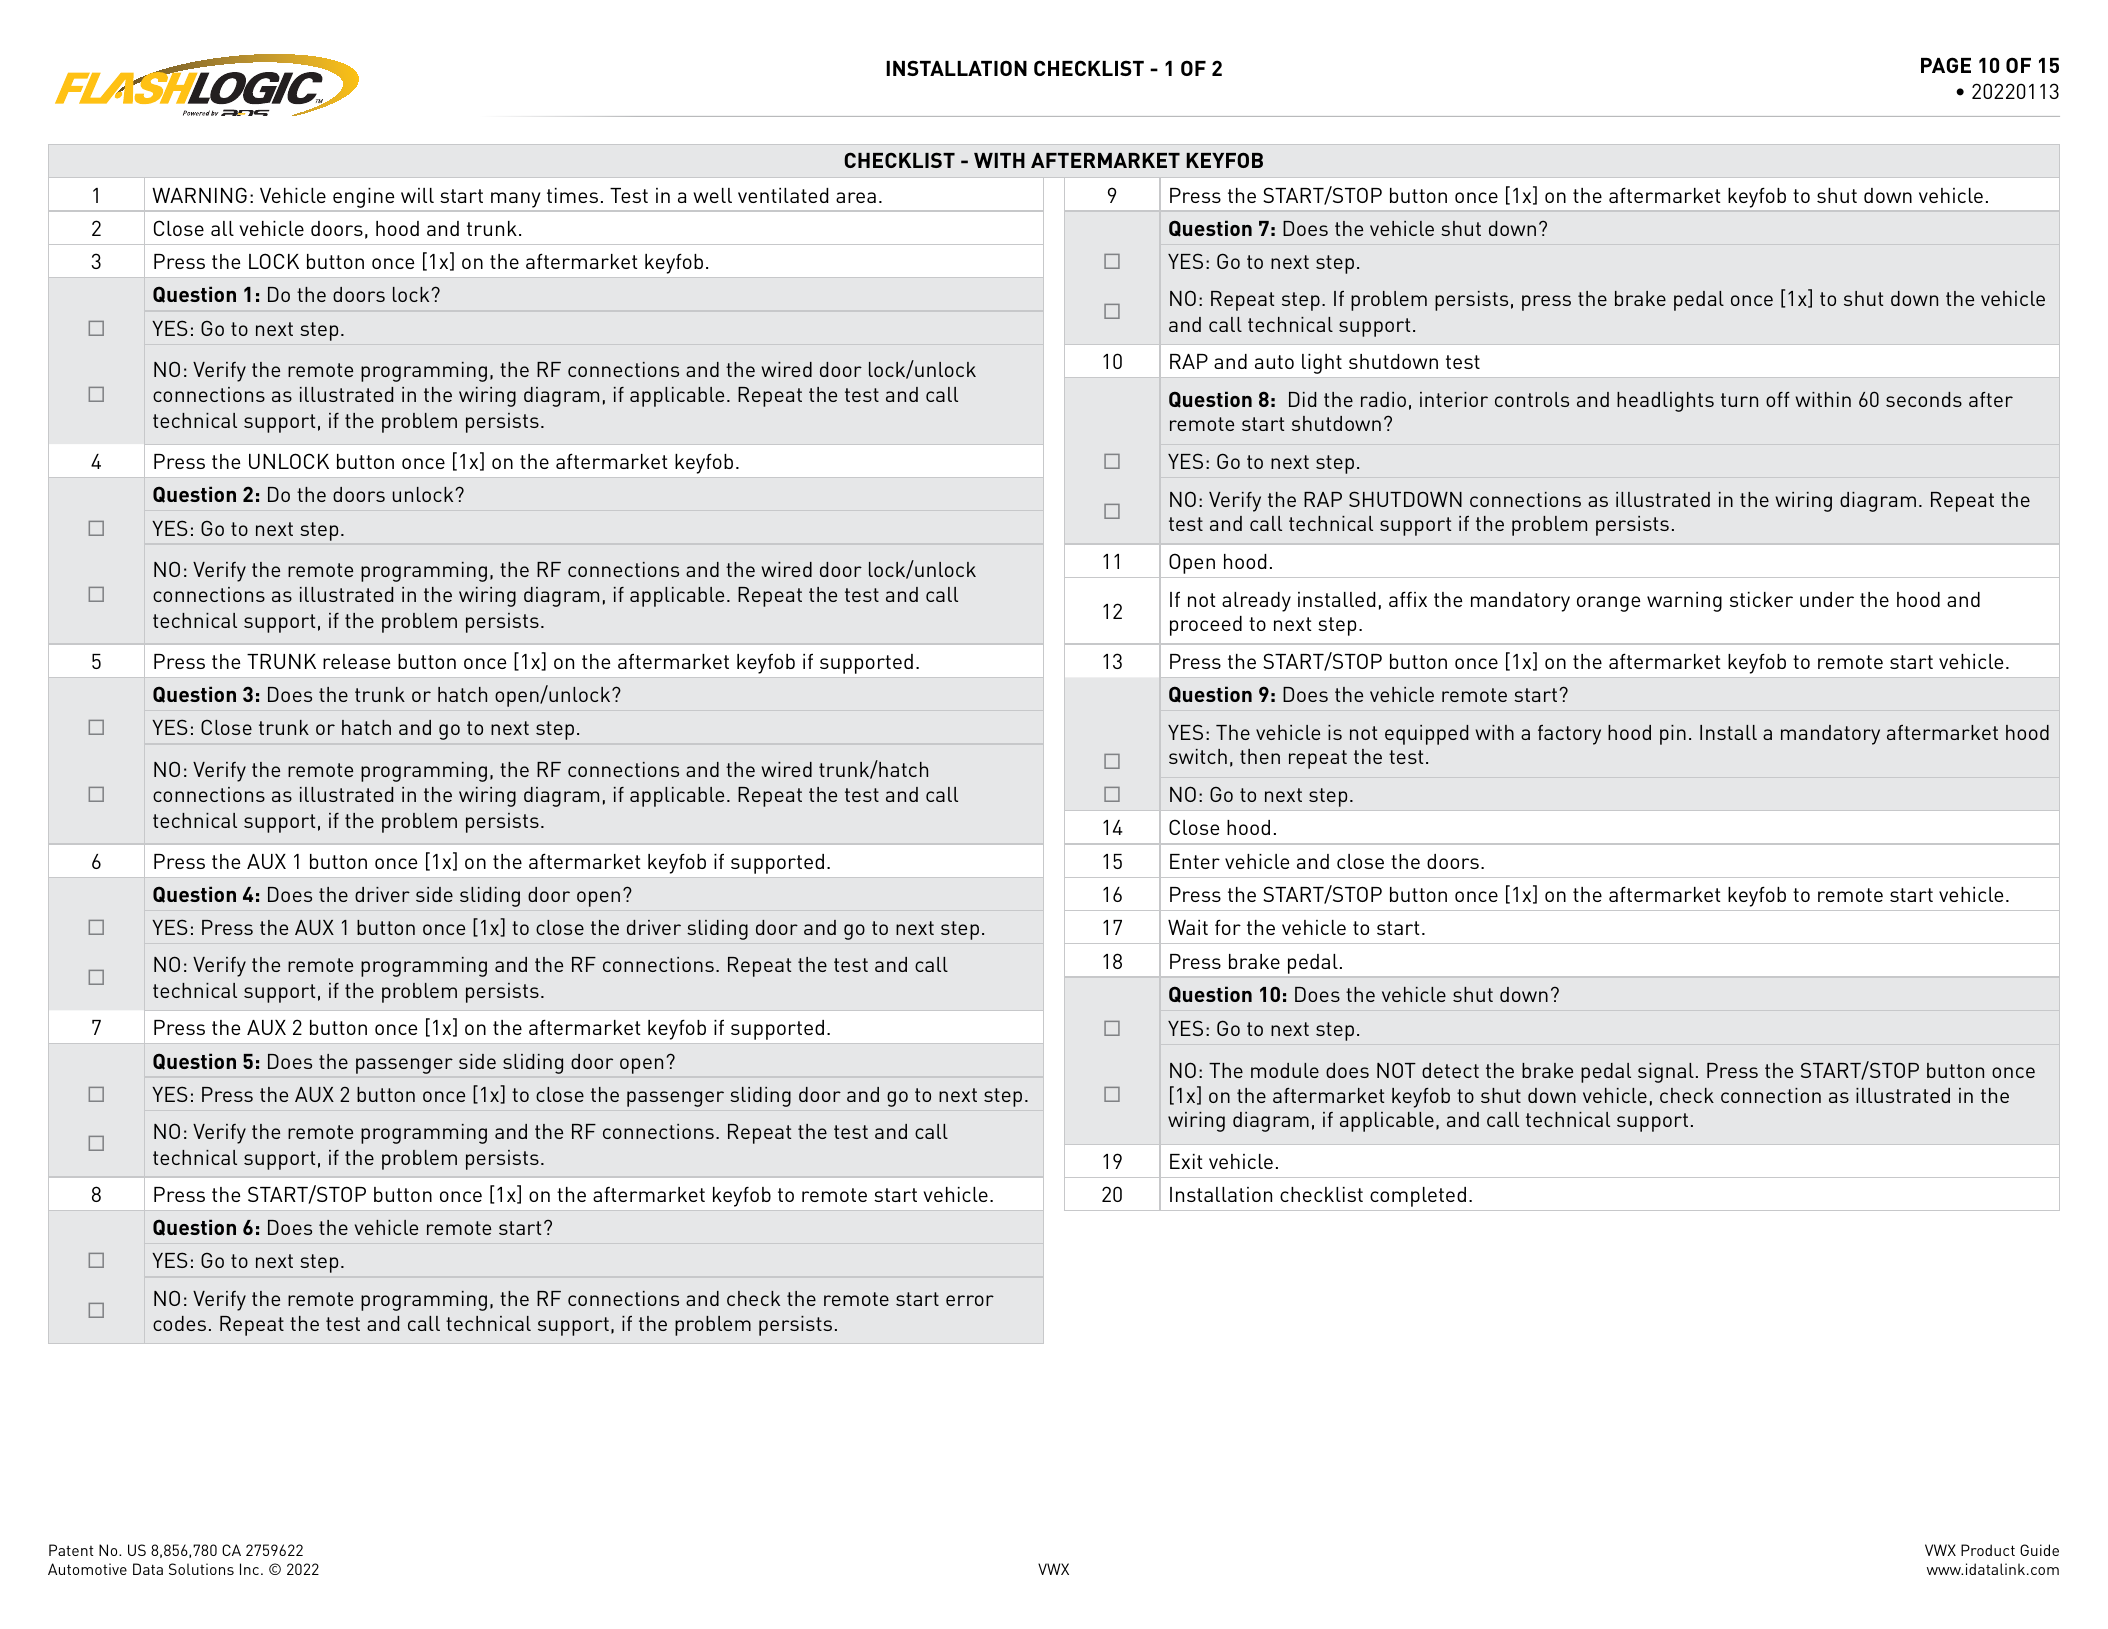 The height and width of the page is (1629, 2108). What do you see at coordinates (856, 197) in the page?
I see `area` at bounding box center [856, 197].
